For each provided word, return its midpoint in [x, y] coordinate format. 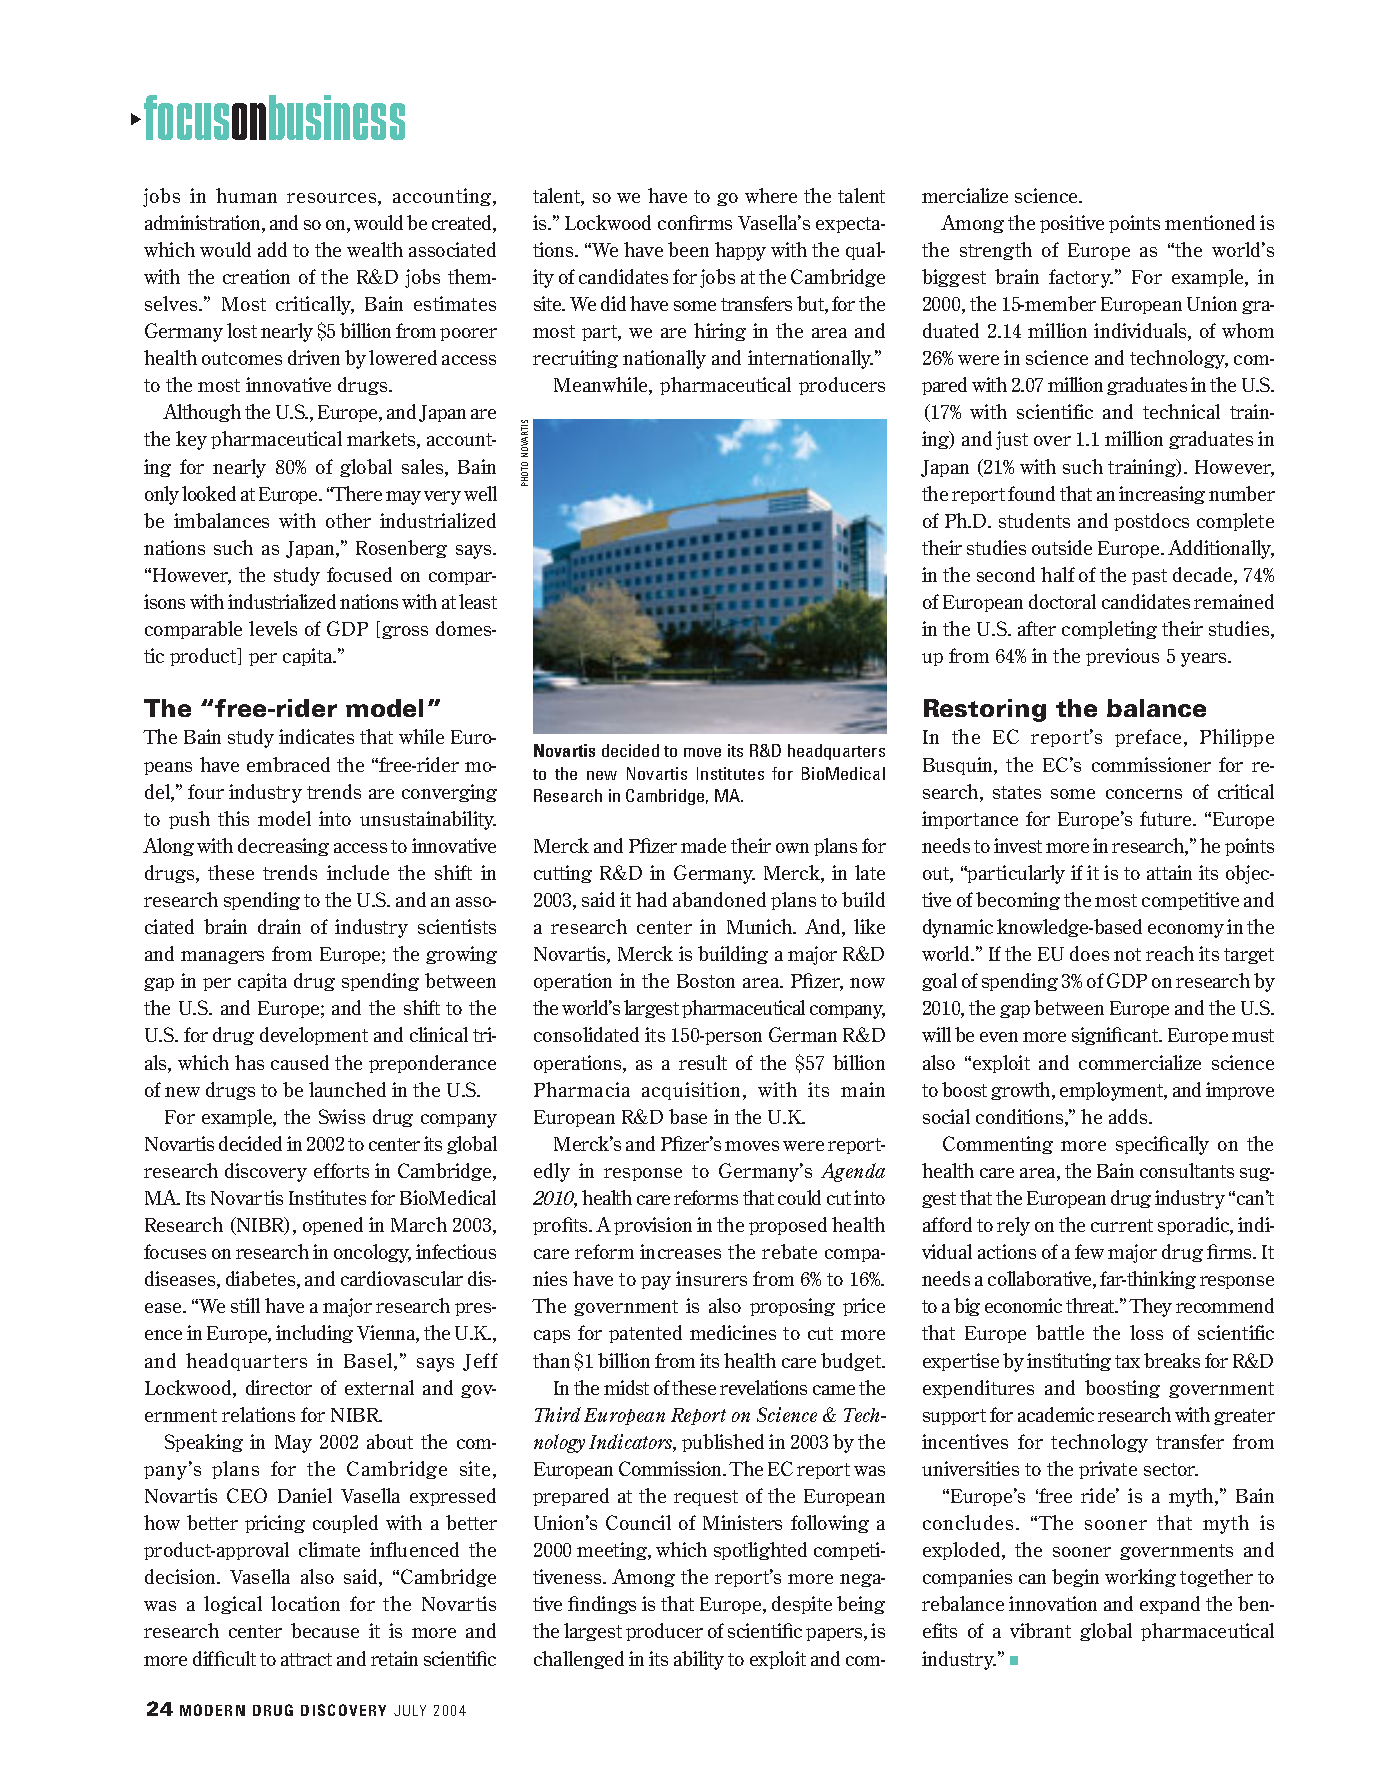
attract [306, 1659]
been [688, 249]
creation [256, 276]
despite [802, 1605]
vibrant [1040, 1630]
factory [1081, 278]
